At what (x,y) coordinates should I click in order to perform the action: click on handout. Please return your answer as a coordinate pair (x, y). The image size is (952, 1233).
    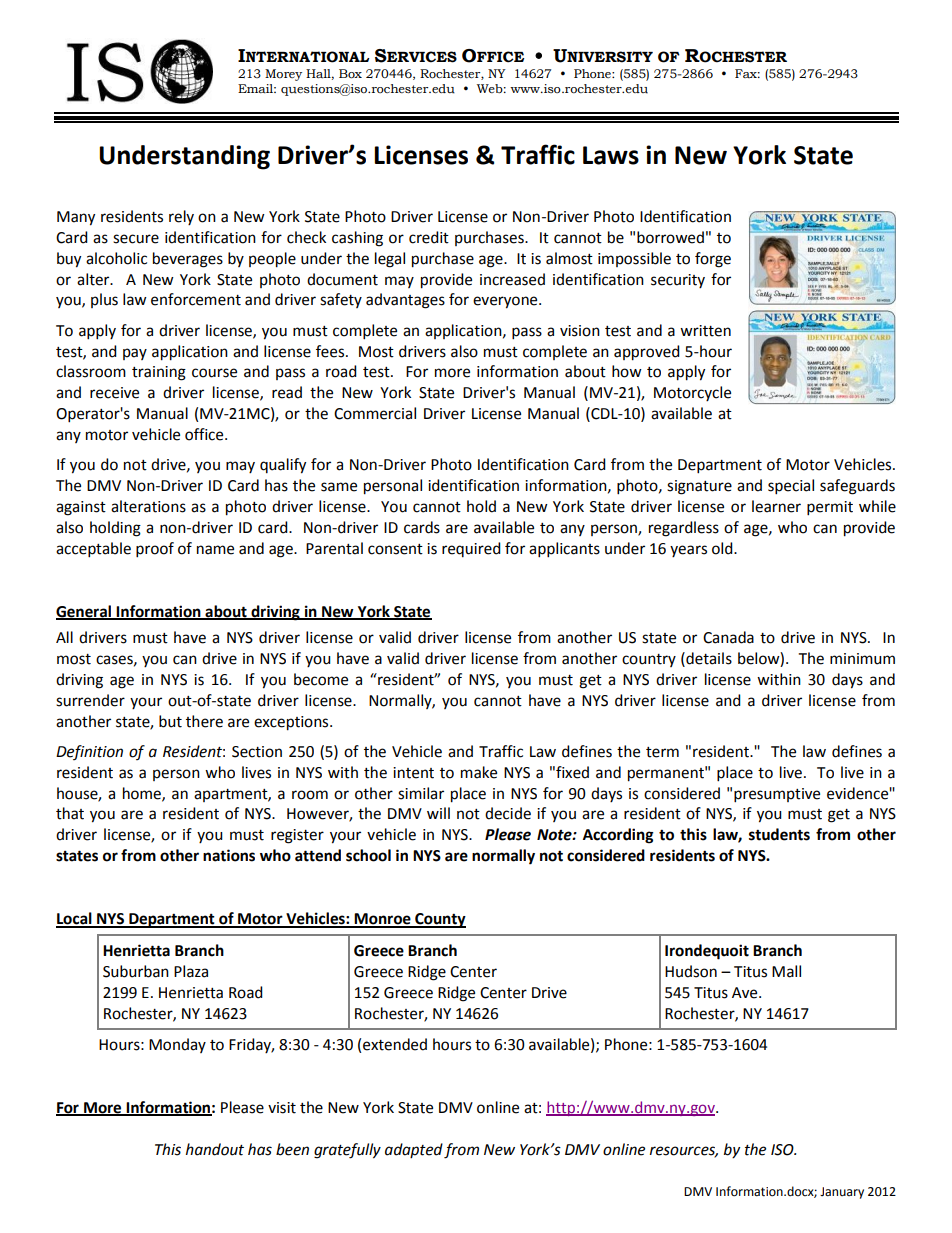
    Looking at the image, I should click on (215, 1149).
